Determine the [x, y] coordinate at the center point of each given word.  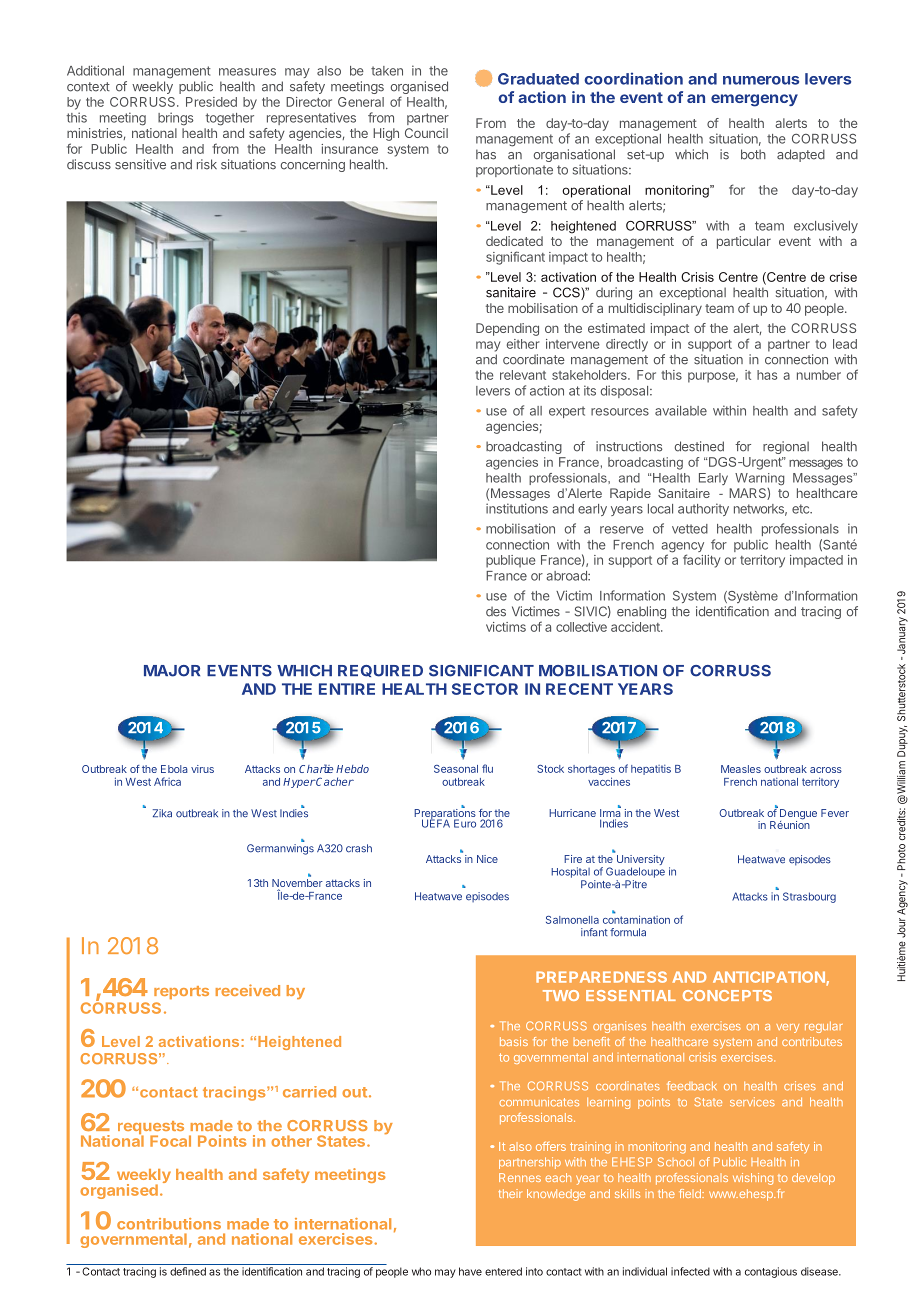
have [470, 1271]
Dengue [797, 814]
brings [176, 119]
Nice [487, 859]
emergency [754, 100]
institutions [517, 508]
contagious [771, 1272]
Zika [162, 813]
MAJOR [172, 671]
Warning [759, 479]
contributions [169, 1224]
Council [426, 133]
